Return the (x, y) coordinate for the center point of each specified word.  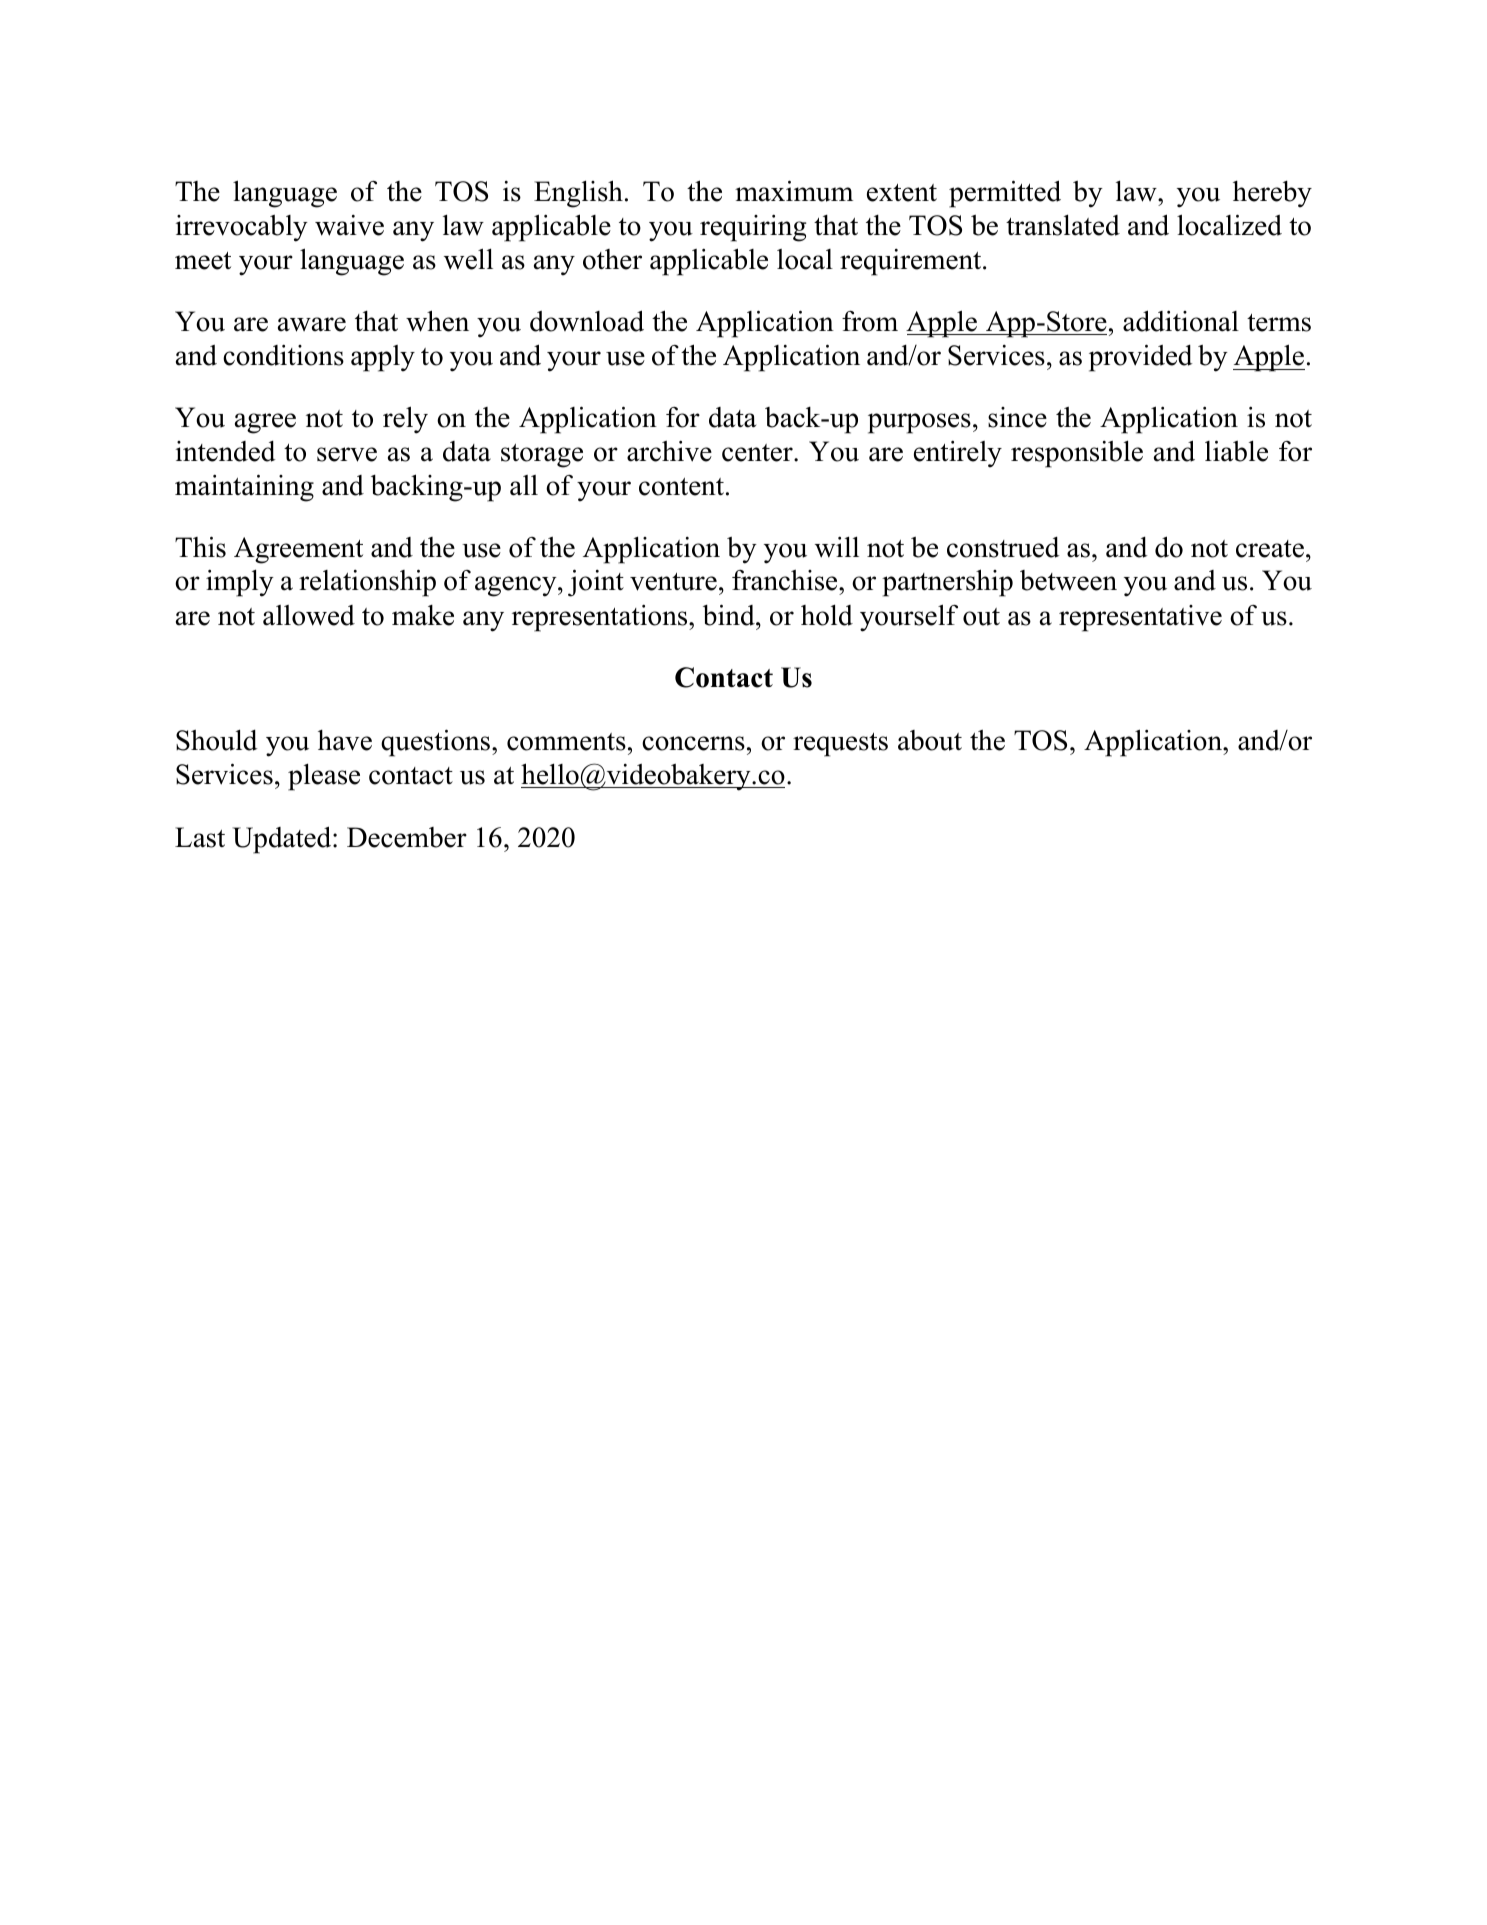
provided (1141, 358)
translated (1063, 225)
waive (349, 225)
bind (730, 615)
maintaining (244, 488)
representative (1140, 618)
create (1270, 549)
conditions (283, 355)
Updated (283, 840)
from (870, 321)
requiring (753, 228)
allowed (309, 615)
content (681, 487)
